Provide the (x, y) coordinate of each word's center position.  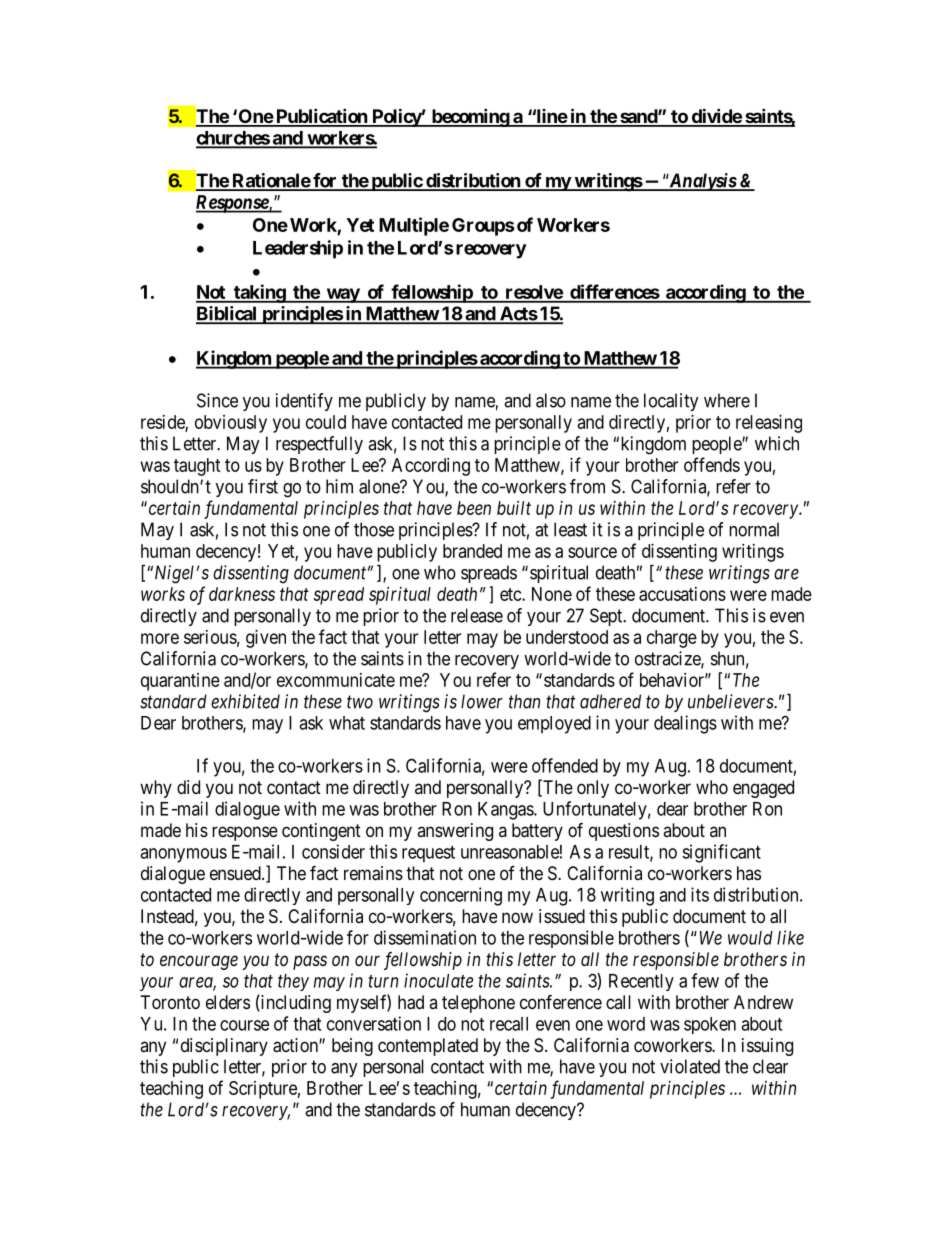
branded (472, 551)
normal (754, 529)
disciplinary (224, 1047)
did (188, 787)
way (343, 295)
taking (259, 293)
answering (455, 832)
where (727, 400)
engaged (763, 789)
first (263, 486)
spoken (710, 1025)
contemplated (428, 1047)
